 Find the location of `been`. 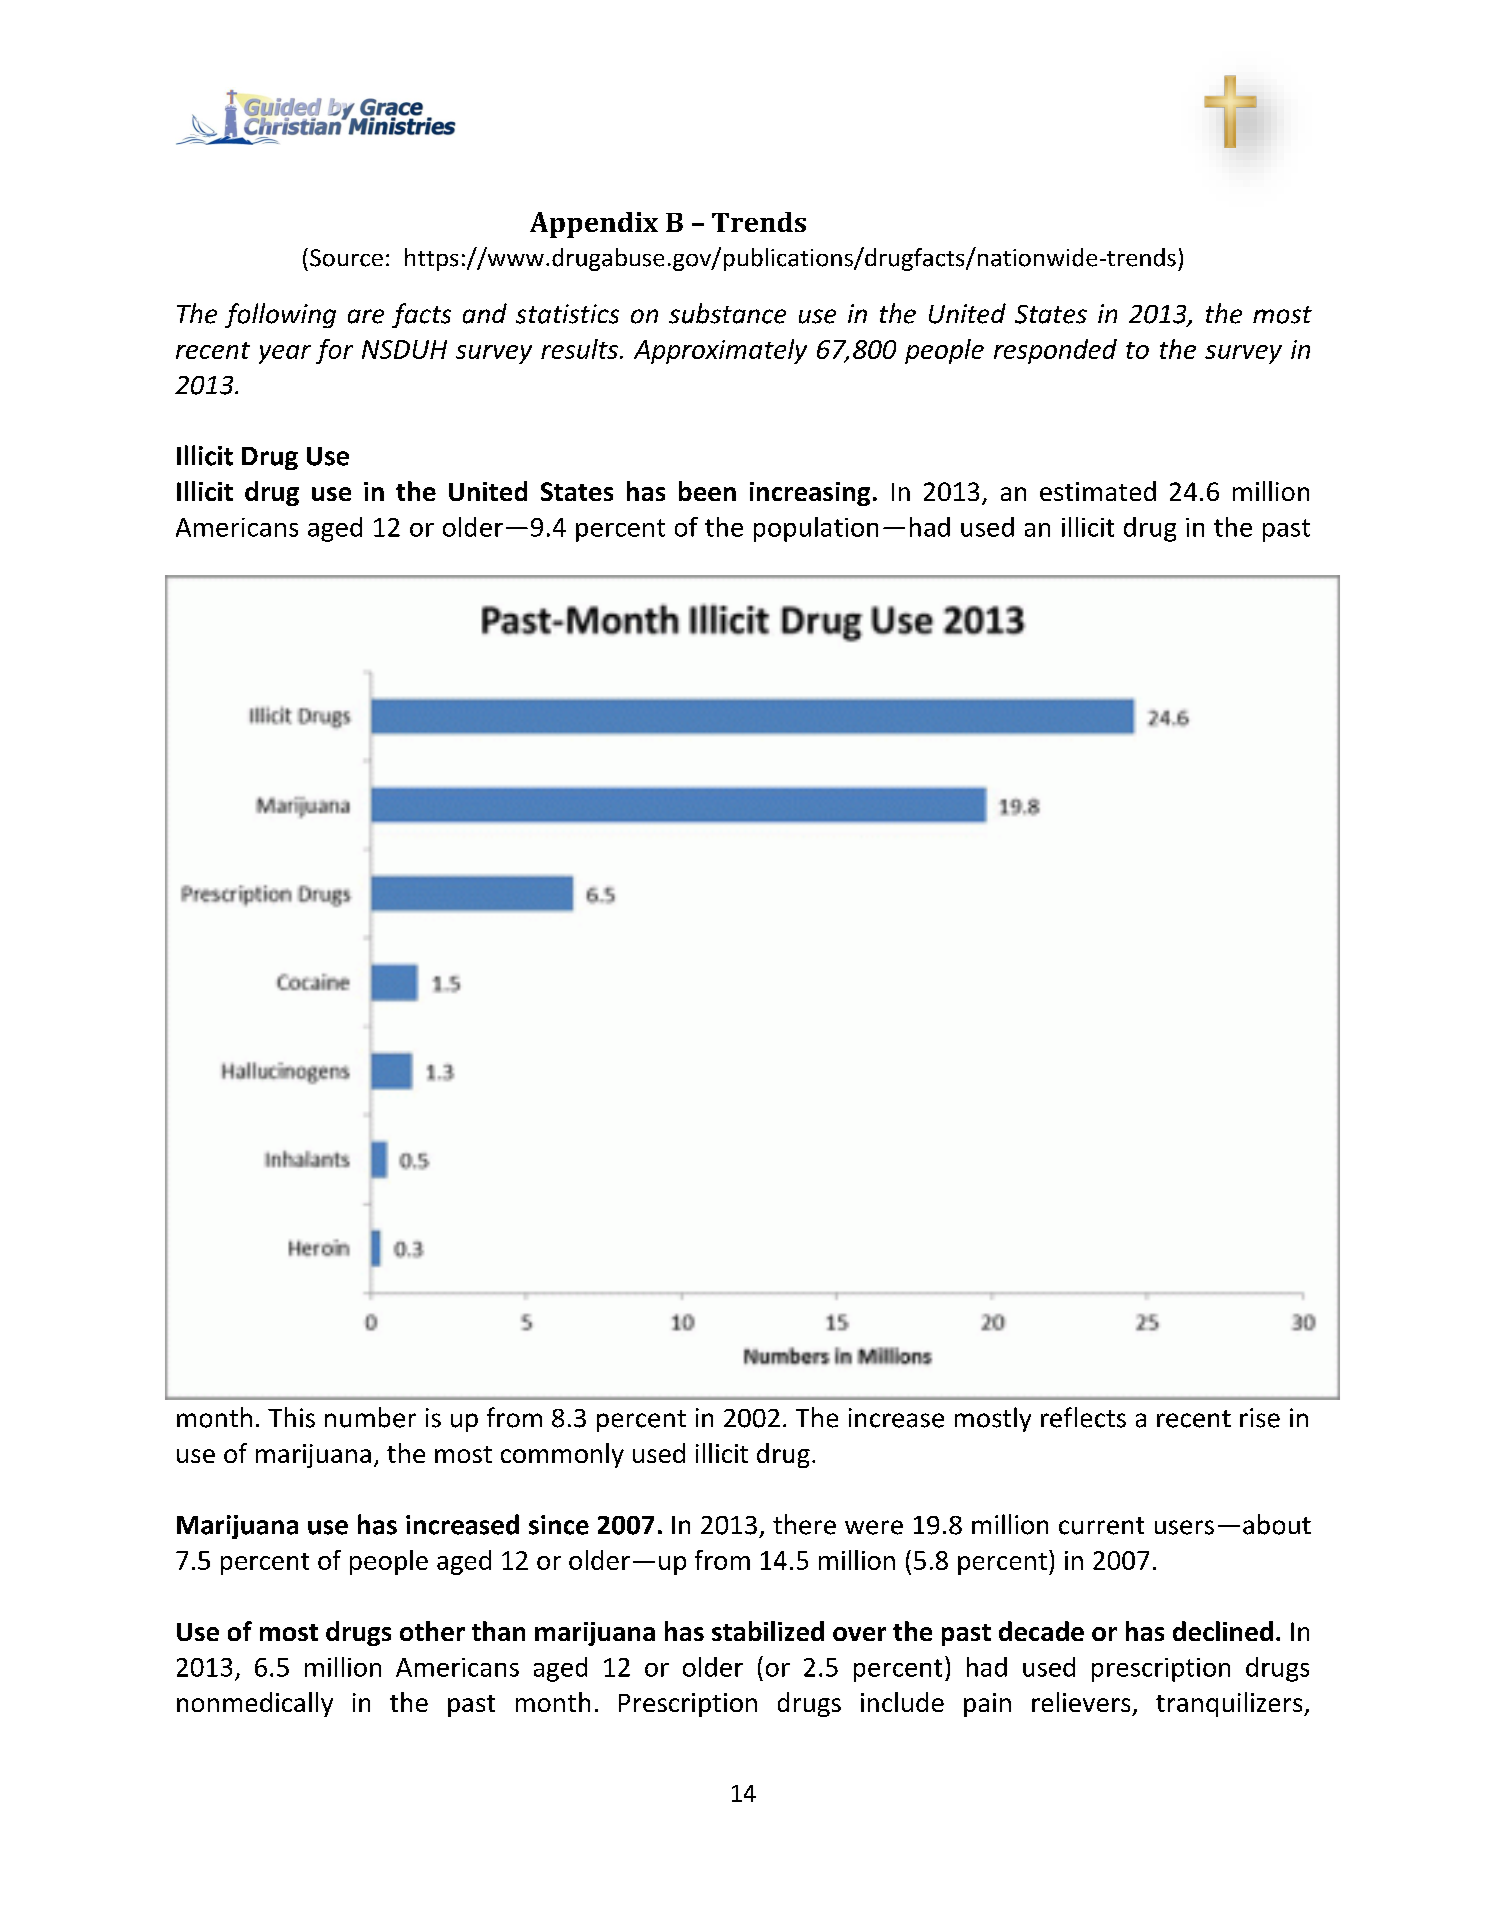

been is located at coordinates (707, 491).
